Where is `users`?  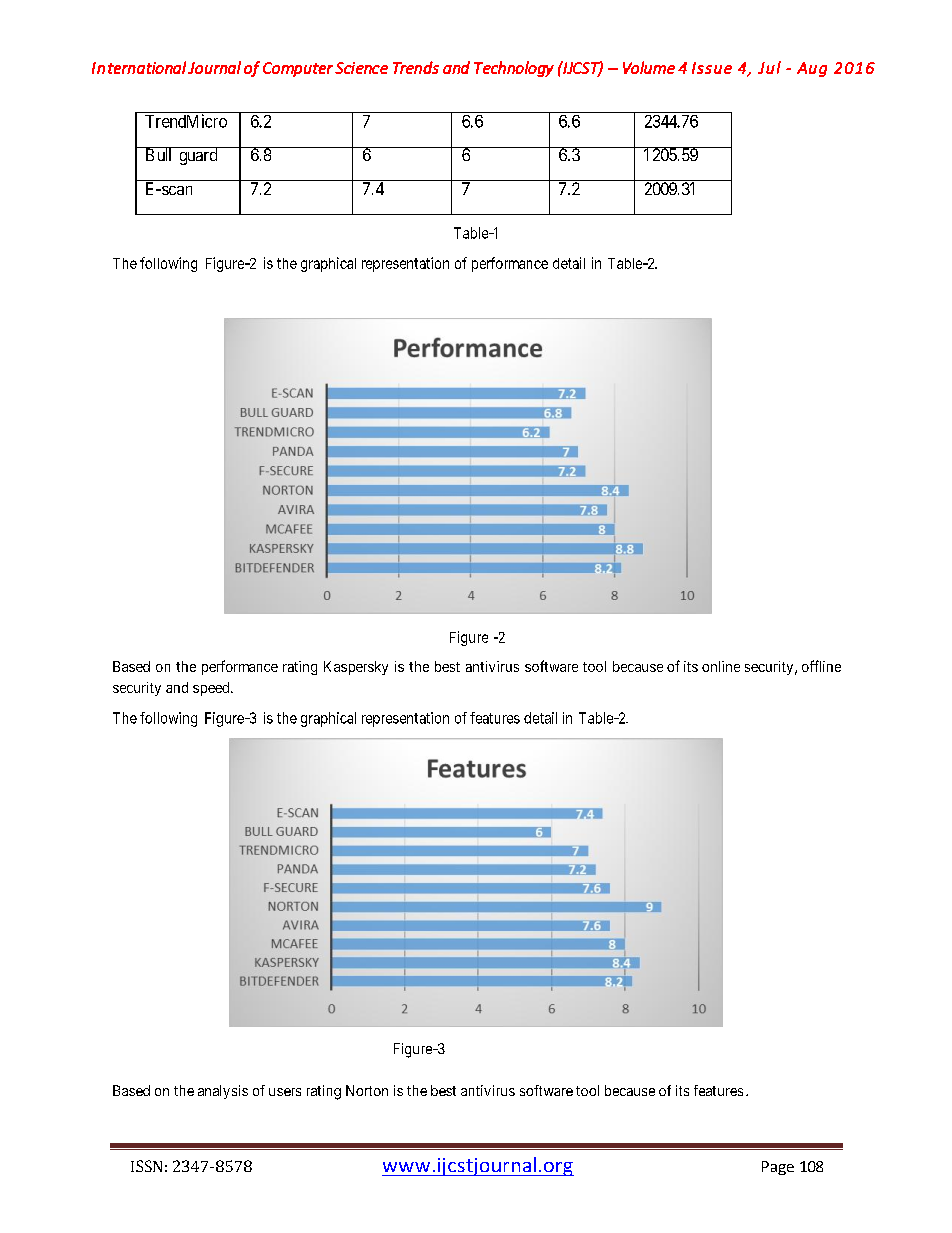 users is located at coordinates (285, 1092).
